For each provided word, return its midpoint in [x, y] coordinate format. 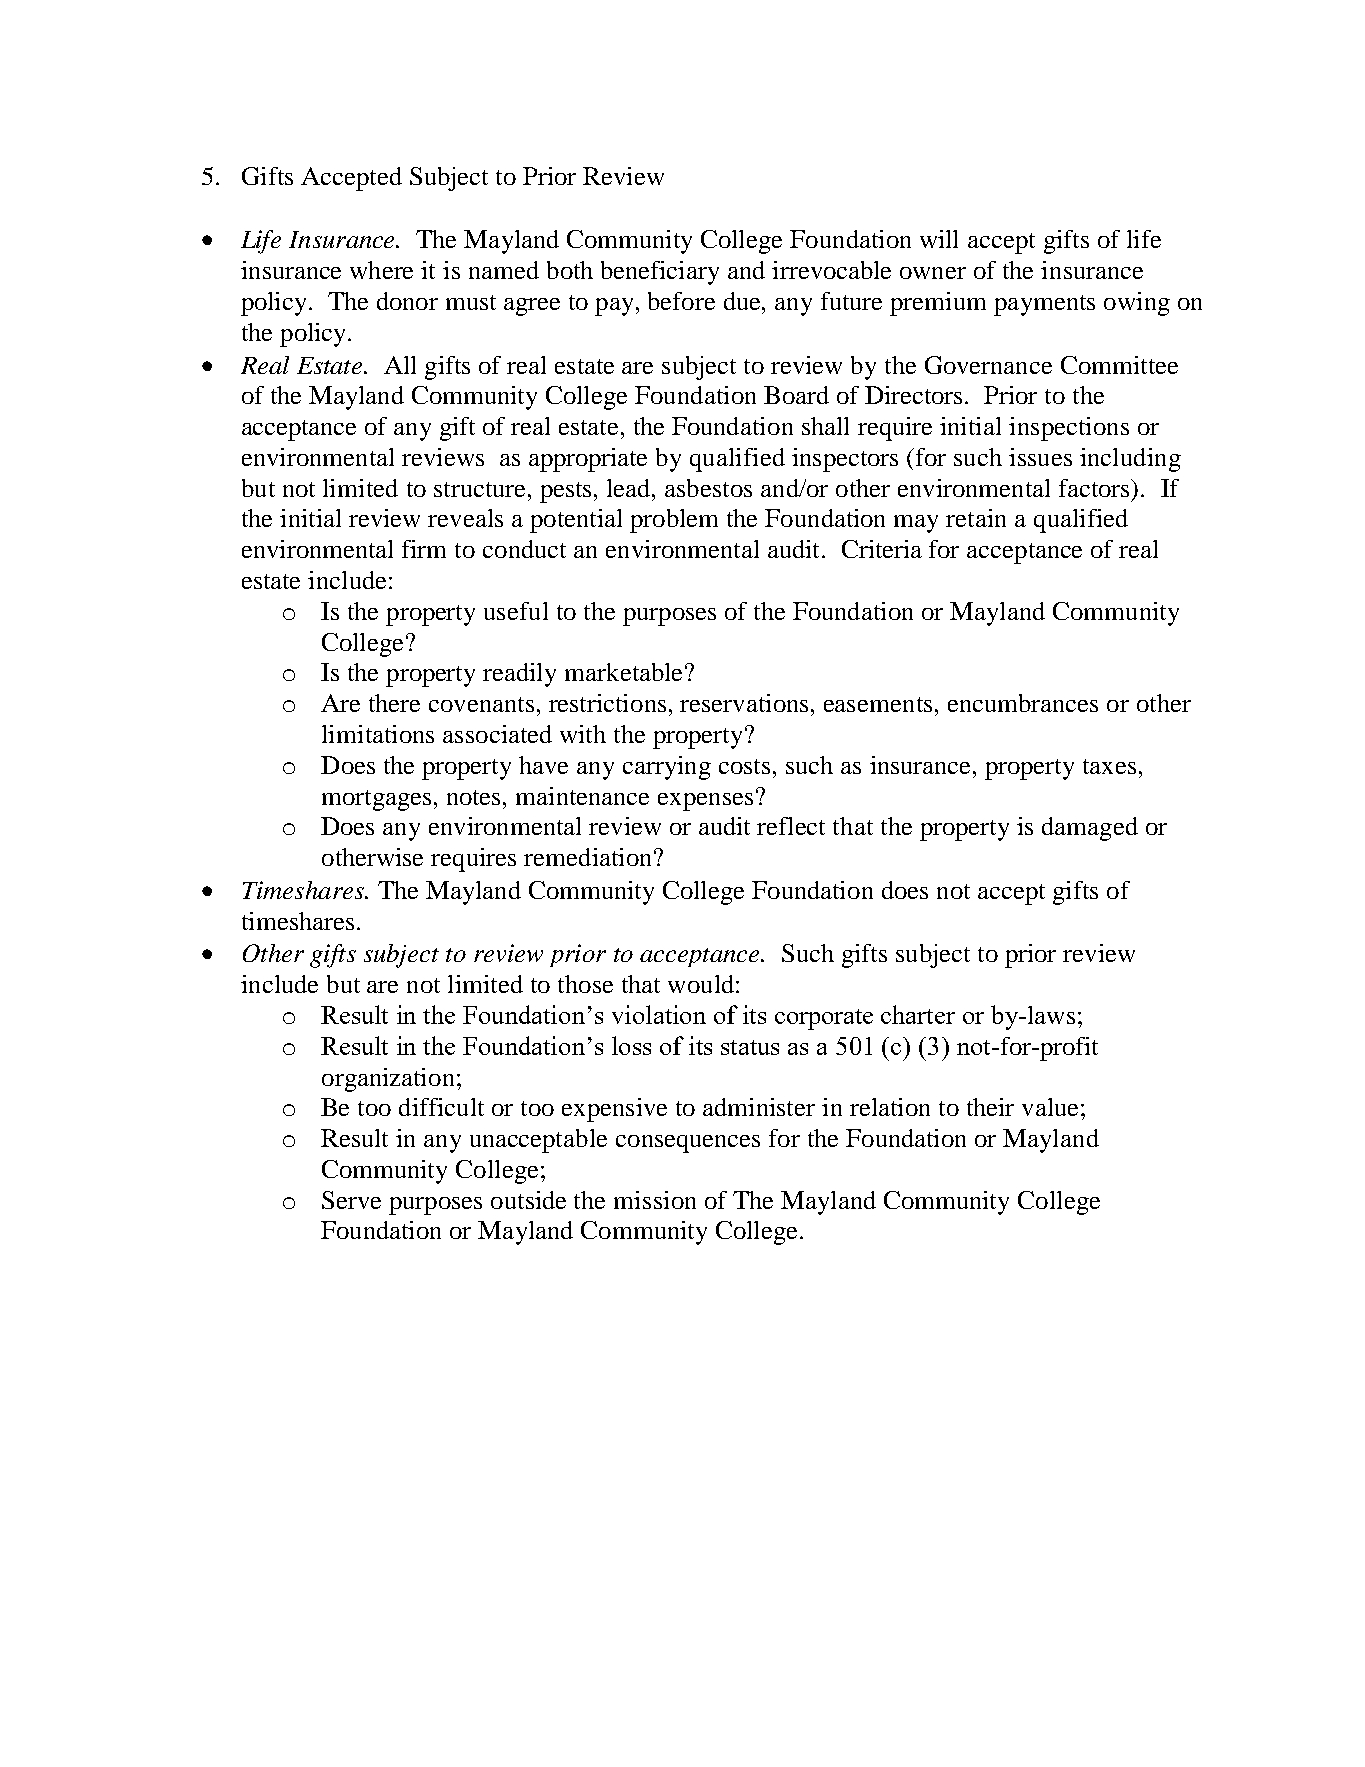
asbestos [708, 488]
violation [659, 1014]
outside [528, 1200]
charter [918, 1014]
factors [1095, 488]
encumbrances [1023, 703]
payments [1044, 305]
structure [479, 489]
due [743, 301]
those [585, 984]
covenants [481, 704]
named [504, 270]
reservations [746, 703]
